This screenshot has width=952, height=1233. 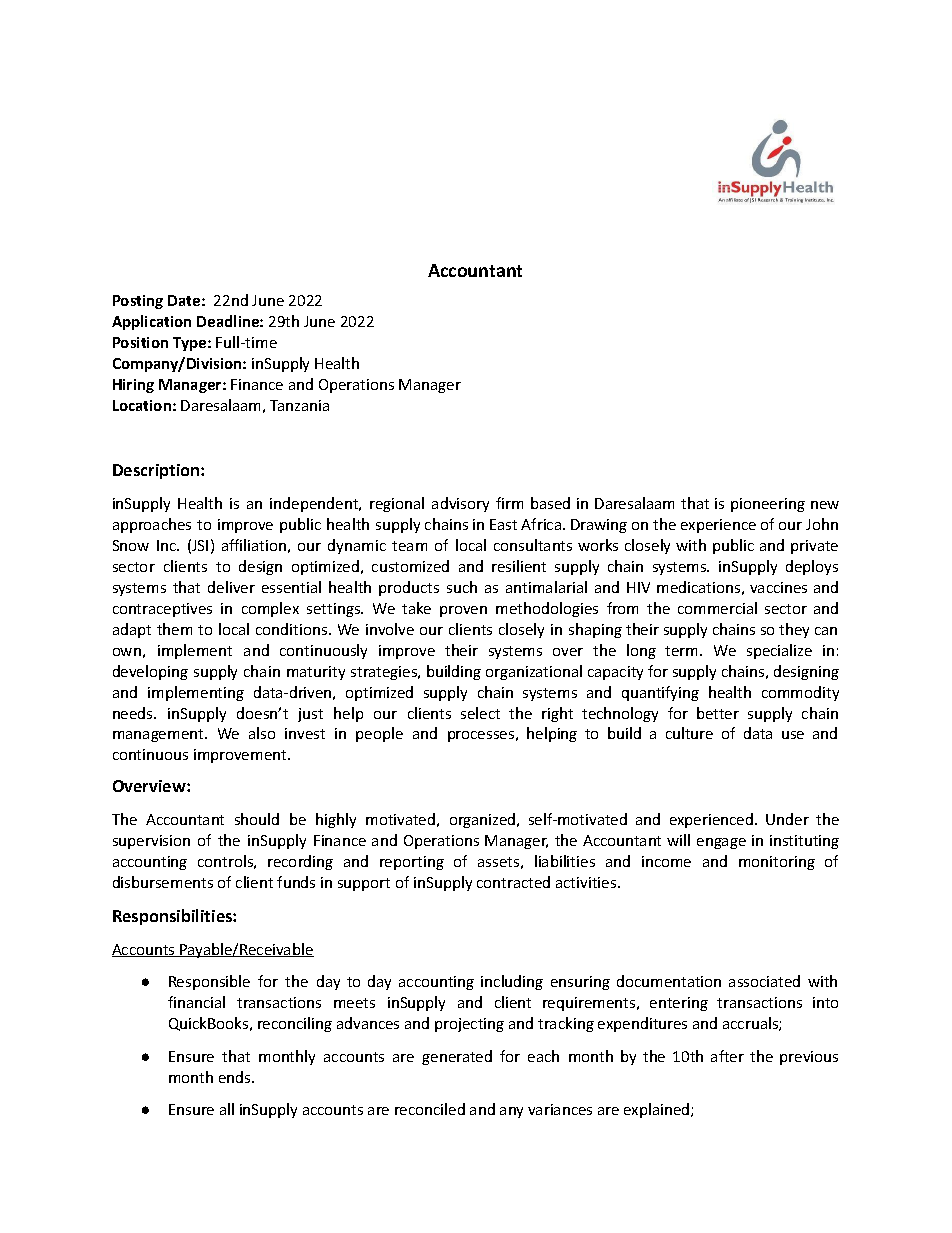 What do you see at coordinates (262, 733) in the screenshot?
I see `also` at bounding box center [262, 733].
